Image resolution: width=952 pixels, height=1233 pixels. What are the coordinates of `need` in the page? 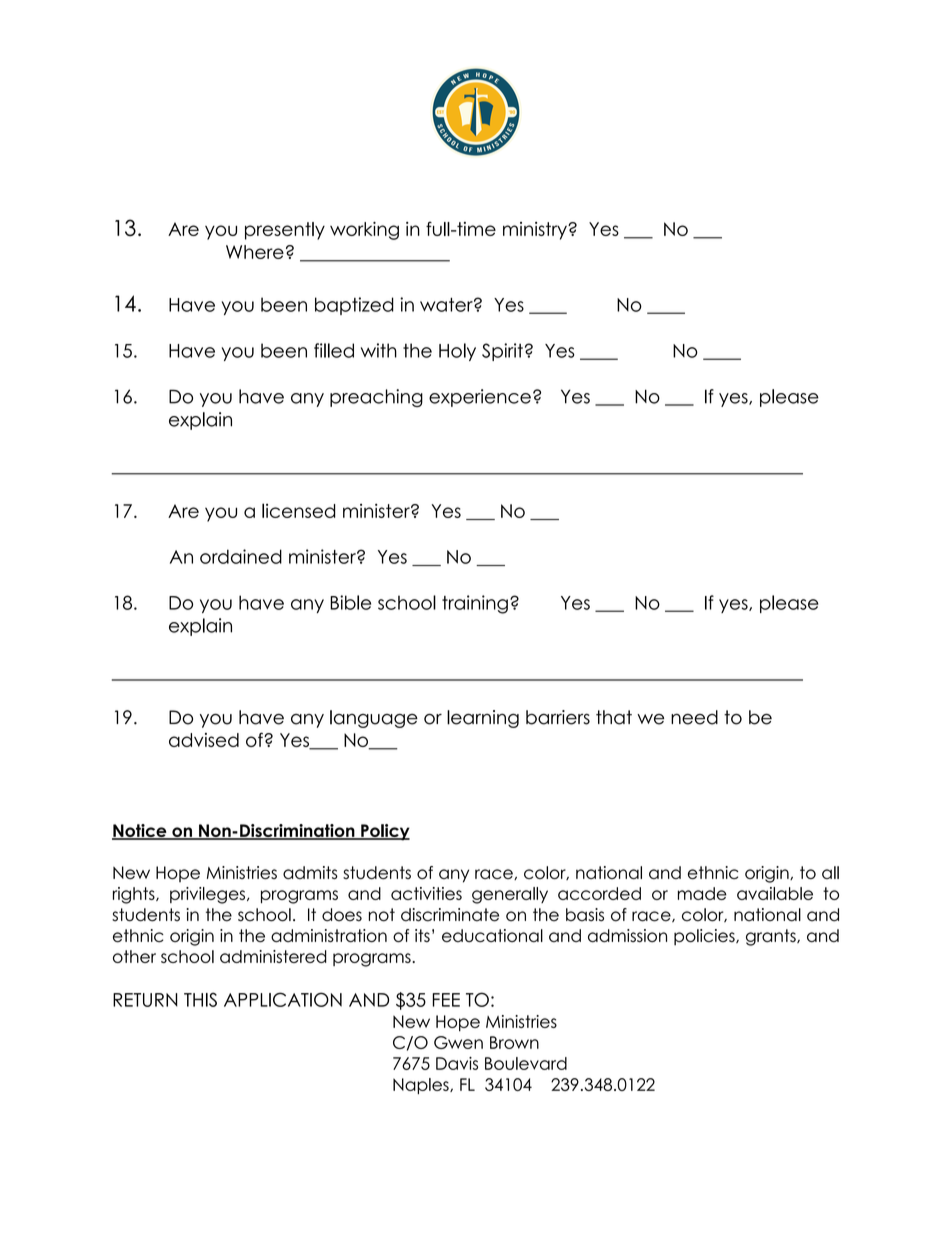 It's located at (694, 717).
